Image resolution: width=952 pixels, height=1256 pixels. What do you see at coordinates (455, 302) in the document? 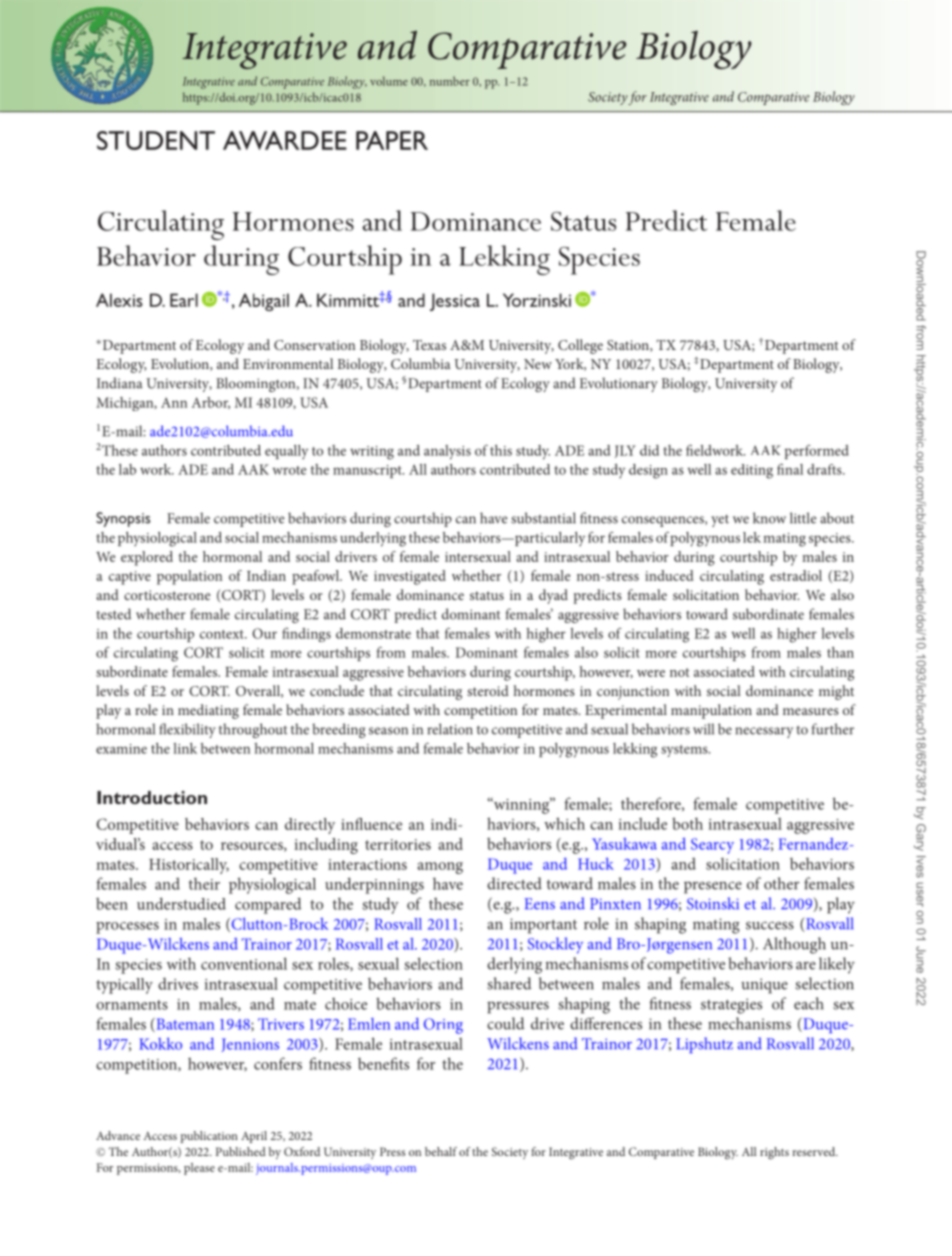
I see `Jessica` at bounding box center [455, 302].
